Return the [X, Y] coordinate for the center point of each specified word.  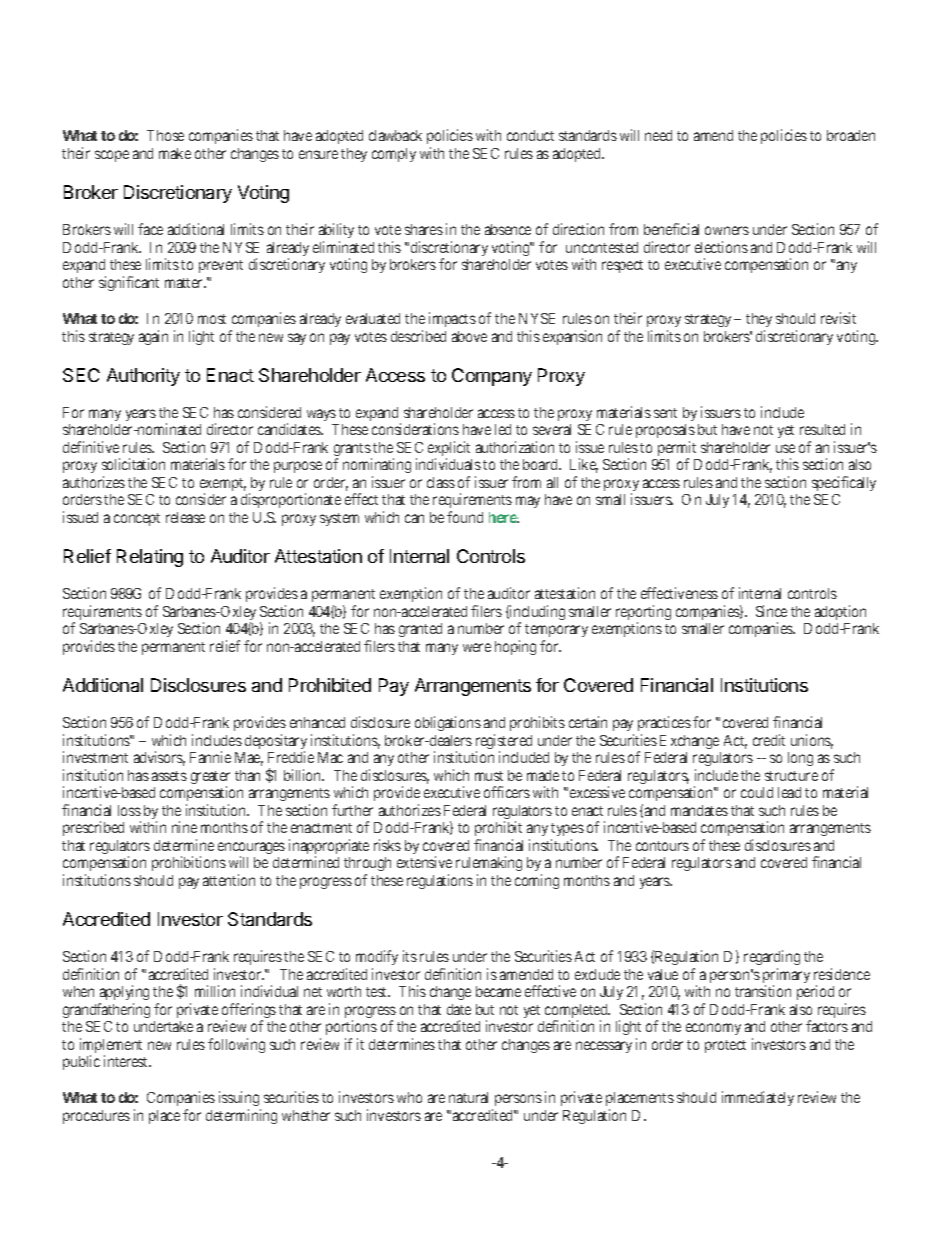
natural [468, 1097]
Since [771, 611]
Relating [150, 558]
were [477, 647]
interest [127, 1061]
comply [394, 155]
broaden [851, 135]
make [175, 153]
